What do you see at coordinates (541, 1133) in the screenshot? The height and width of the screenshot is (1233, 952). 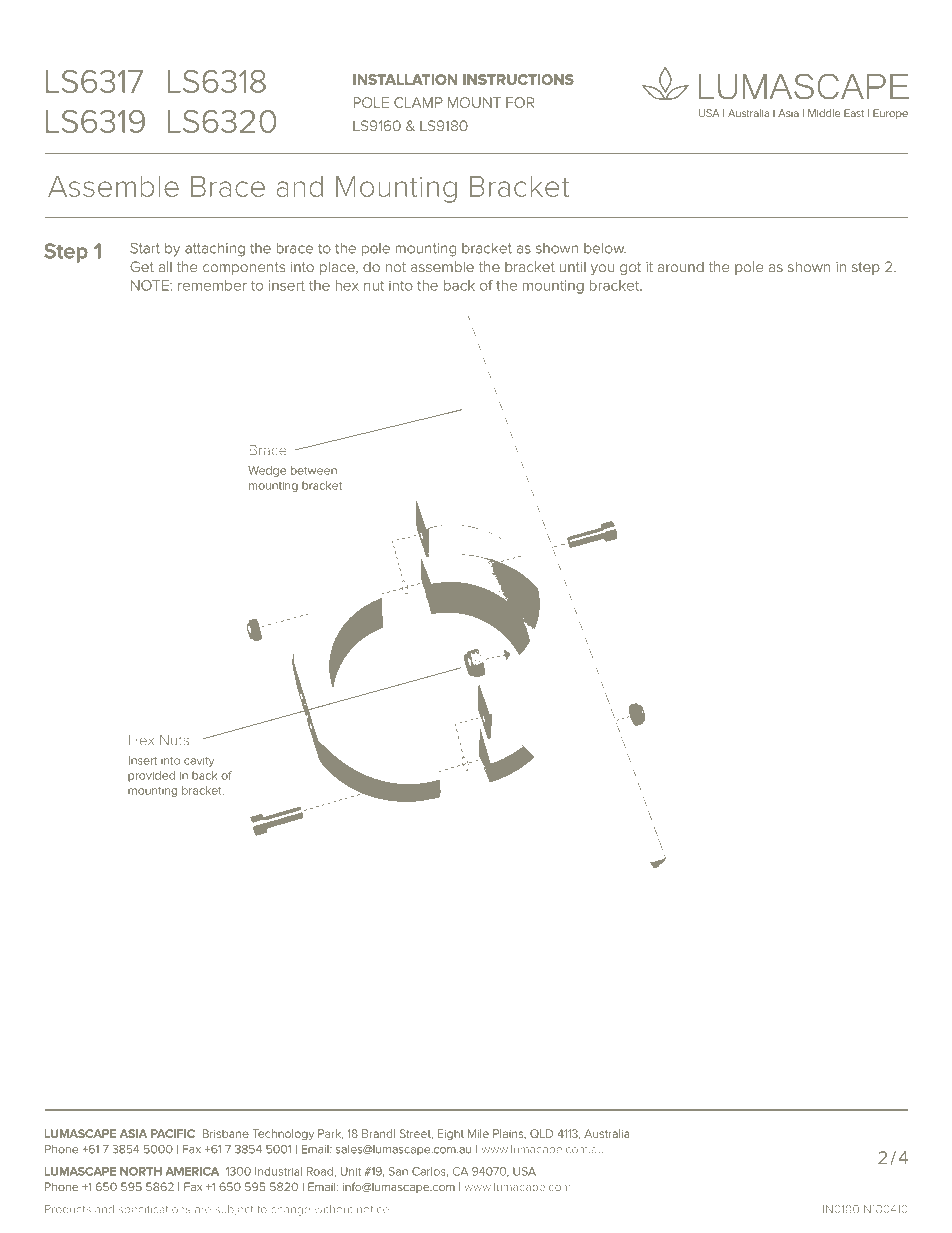 I see `QLD` at bounding box center [541, 1133].
